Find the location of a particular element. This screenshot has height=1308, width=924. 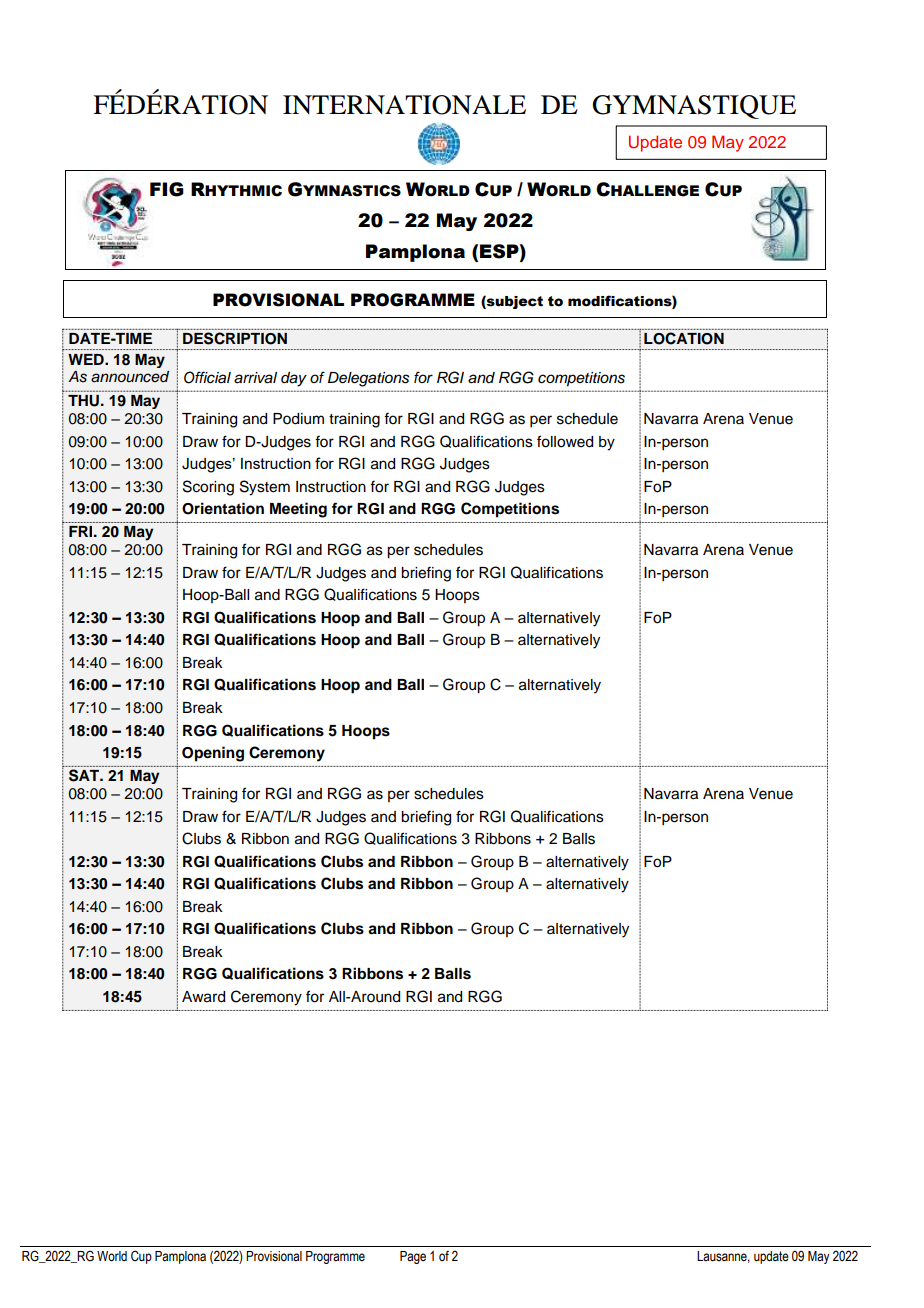

Meeting is located at coordinates (298, 510).
